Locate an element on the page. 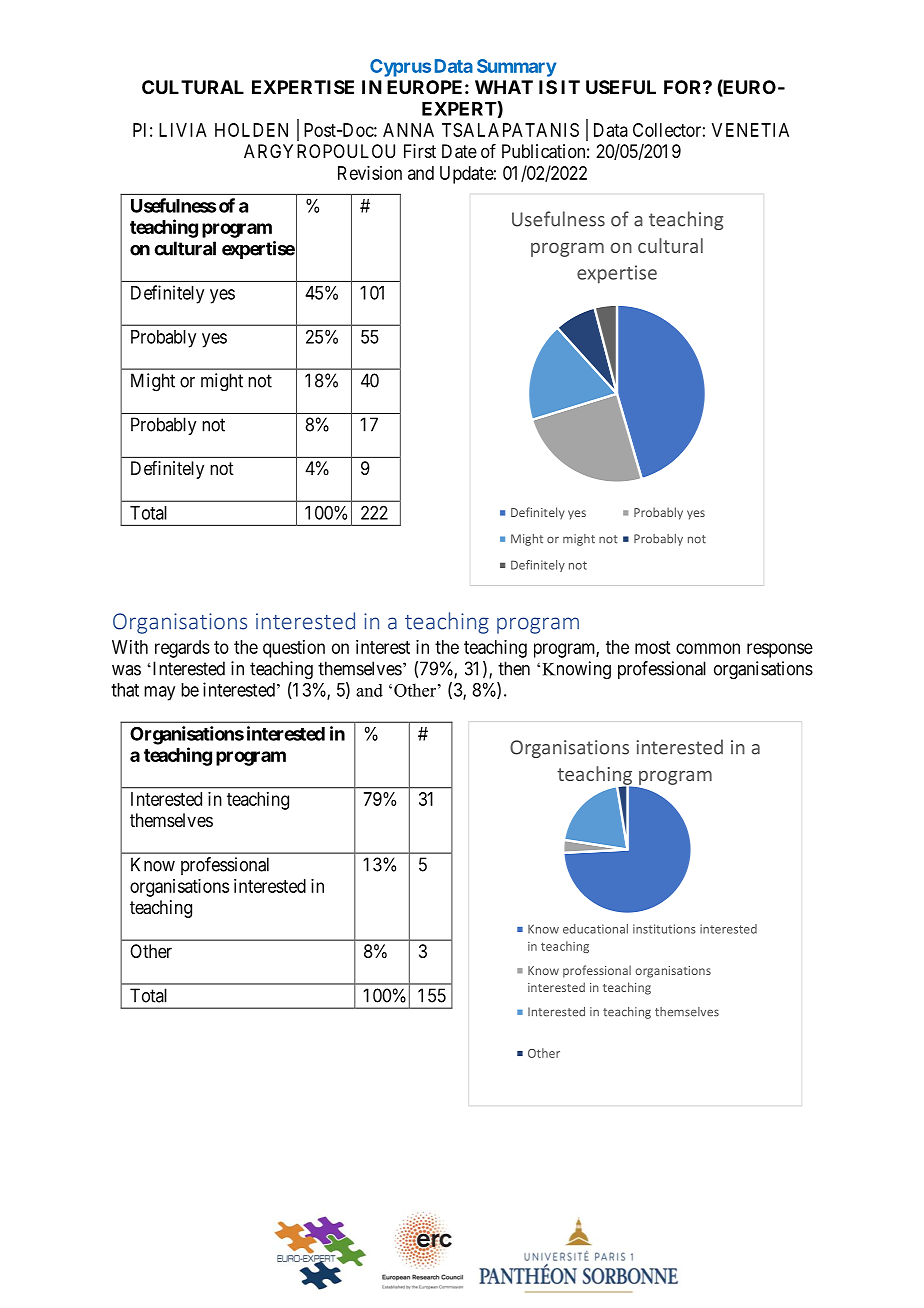 Image resolution: width=924 pixels, height=1308 pixels. WHAT is located at coordinates (504, 87).
